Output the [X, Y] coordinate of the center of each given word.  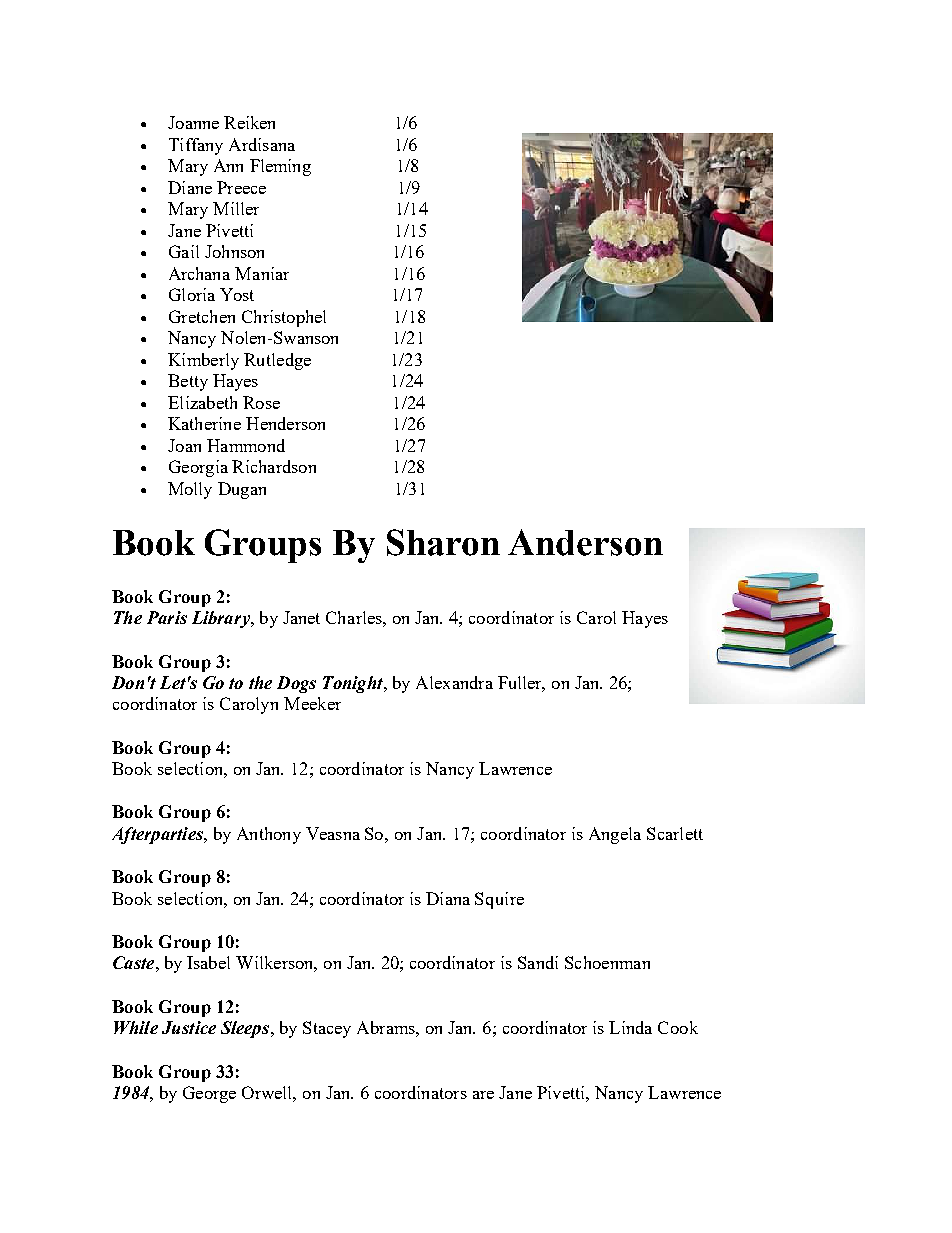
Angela [615, 835]
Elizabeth [202, 402]
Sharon [443, 542]
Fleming [280, 167]
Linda [630, 1027]
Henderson [285, 423]
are [483, 1095]
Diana [448, 898]
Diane [190, 187]
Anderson [585, 542]
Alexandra [454, 682]
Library [222, 619]
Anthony [269, 835]
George [209, 1094]
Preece [241, 187]
